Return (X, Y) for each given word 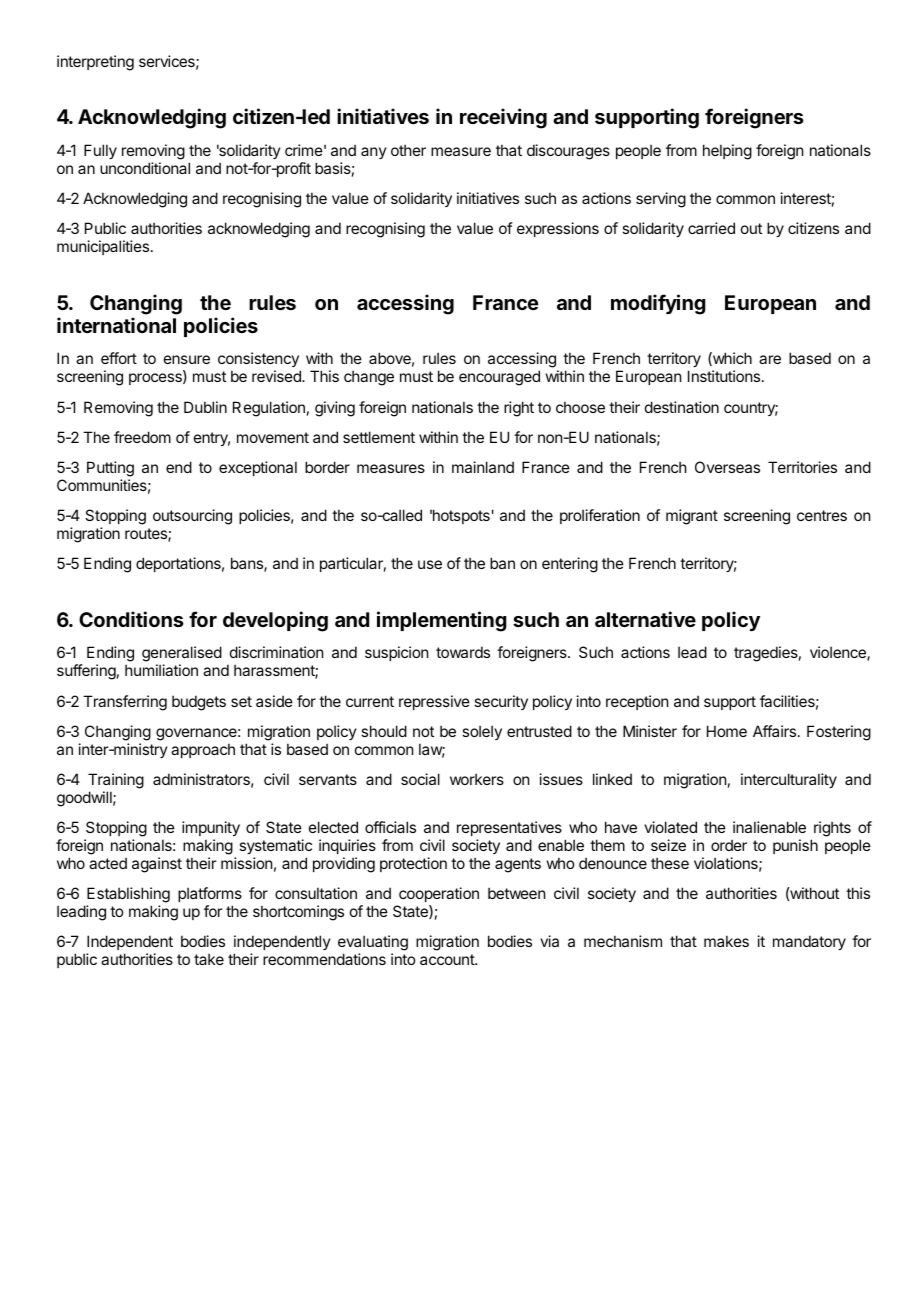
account (448, 959)
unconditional (145, 168)
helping (727, 152)
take (209, 959)
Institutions (725, 376)
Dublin (205, 407)
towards (463, 652)
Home (727, 731)
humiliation (161, 670)
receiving (503, 118)
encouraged (499, 378)
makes (726, 941)
